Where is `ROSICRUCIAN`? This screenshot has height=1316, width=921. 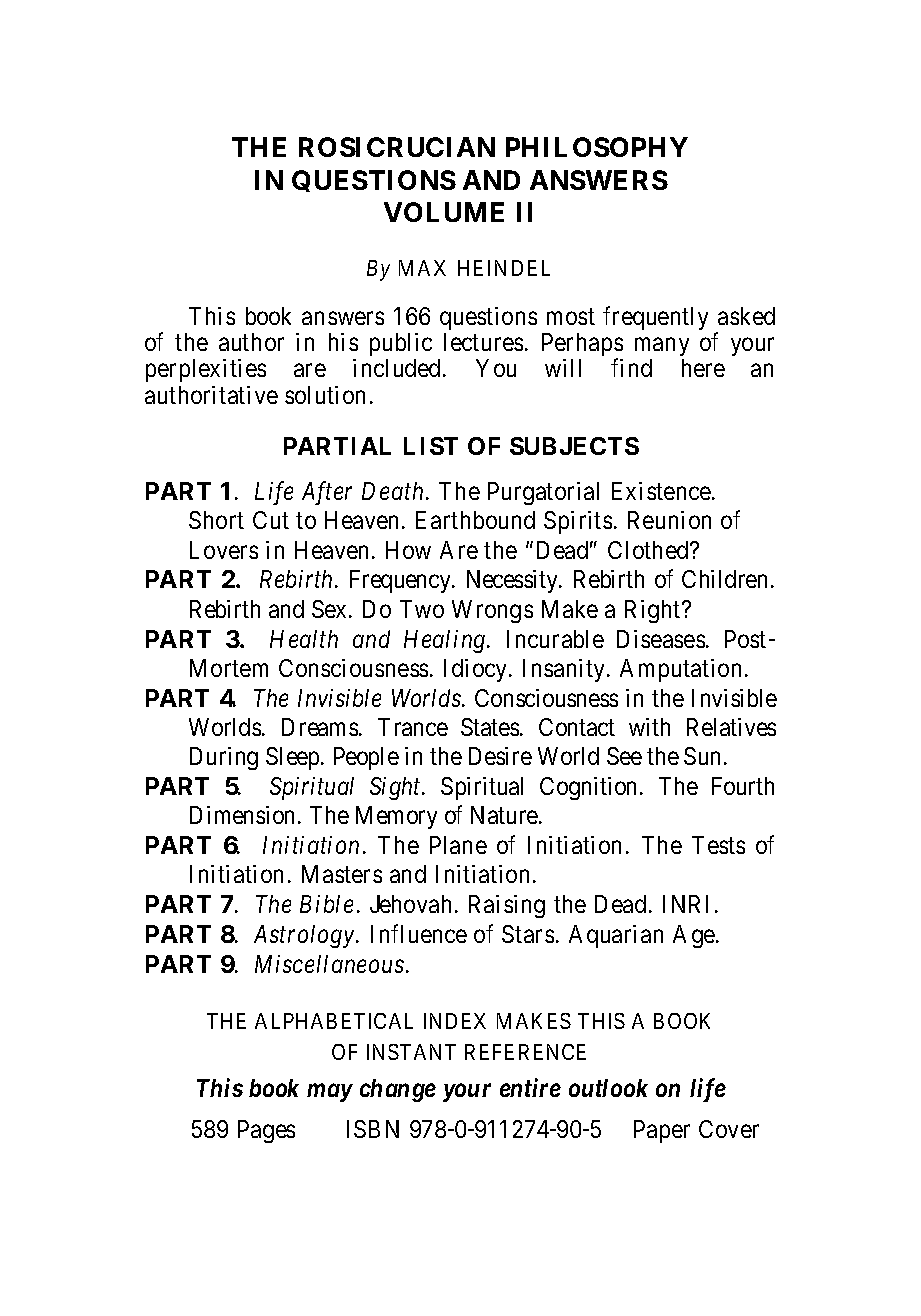 ROSICRUCIAN is located at coordinates (397, 147).
